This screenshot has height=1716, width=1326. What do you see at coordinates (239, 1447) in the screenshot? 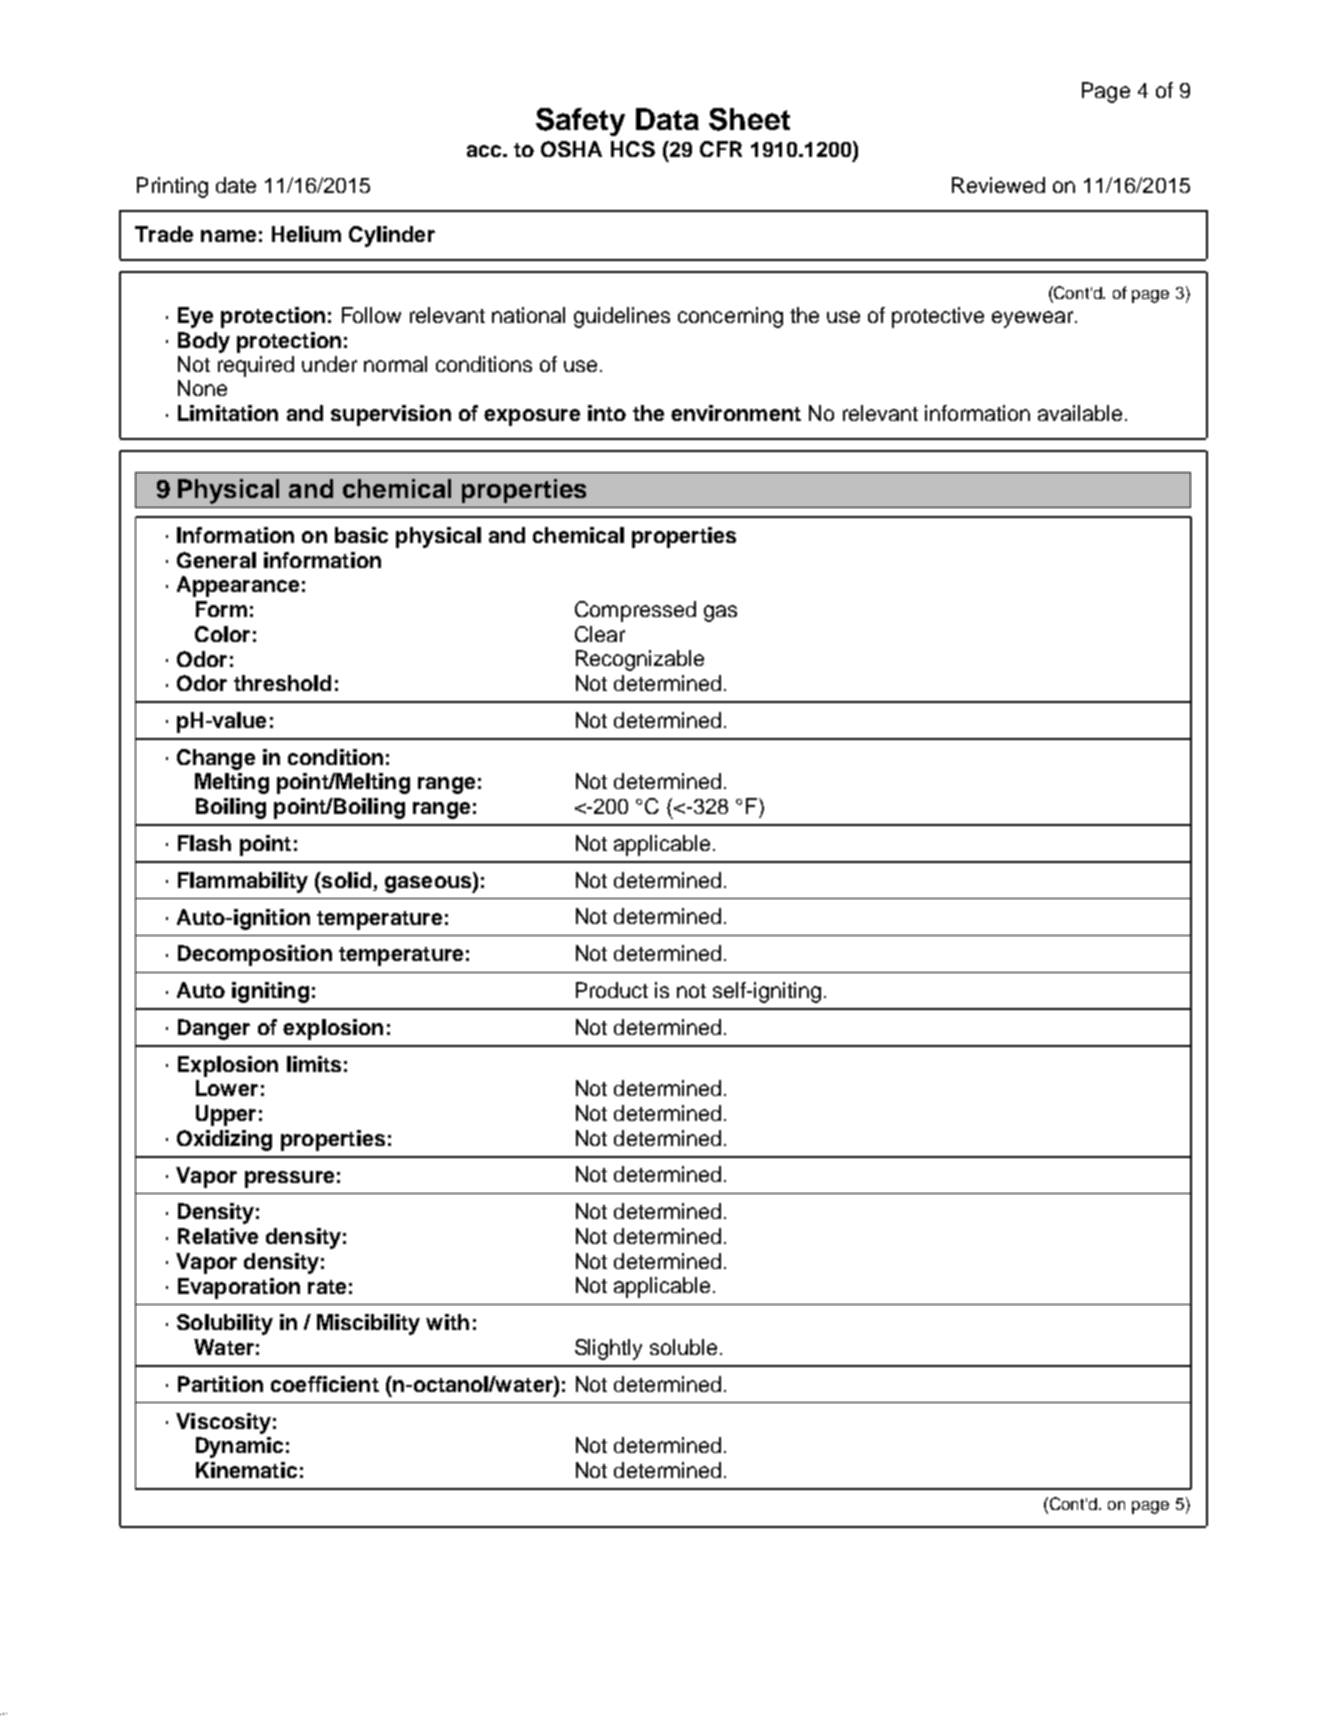
I see `Dynamic` at bounding box center [239, 1447].
